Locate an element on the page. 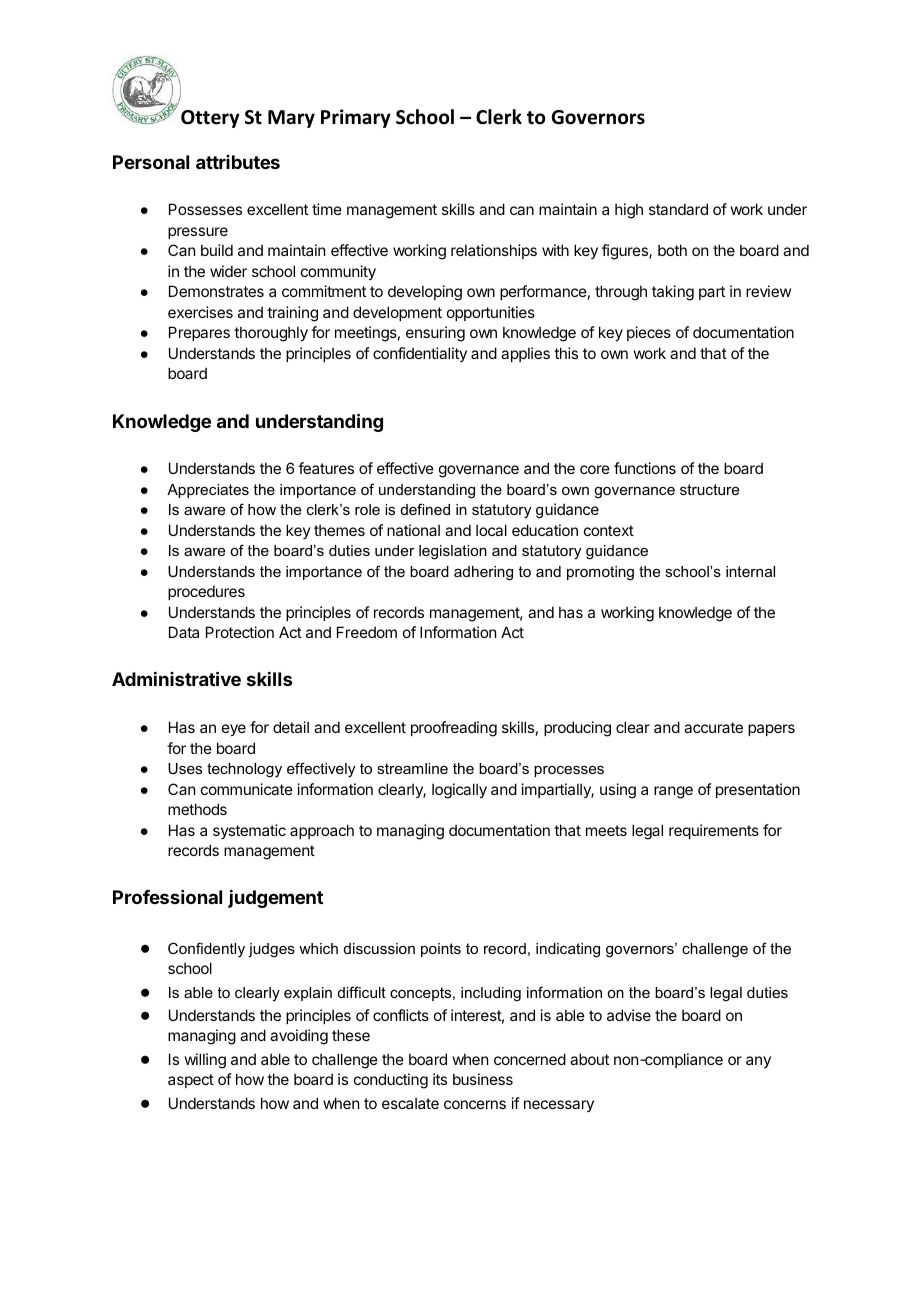  standard is located at coordinates (678, 209).
